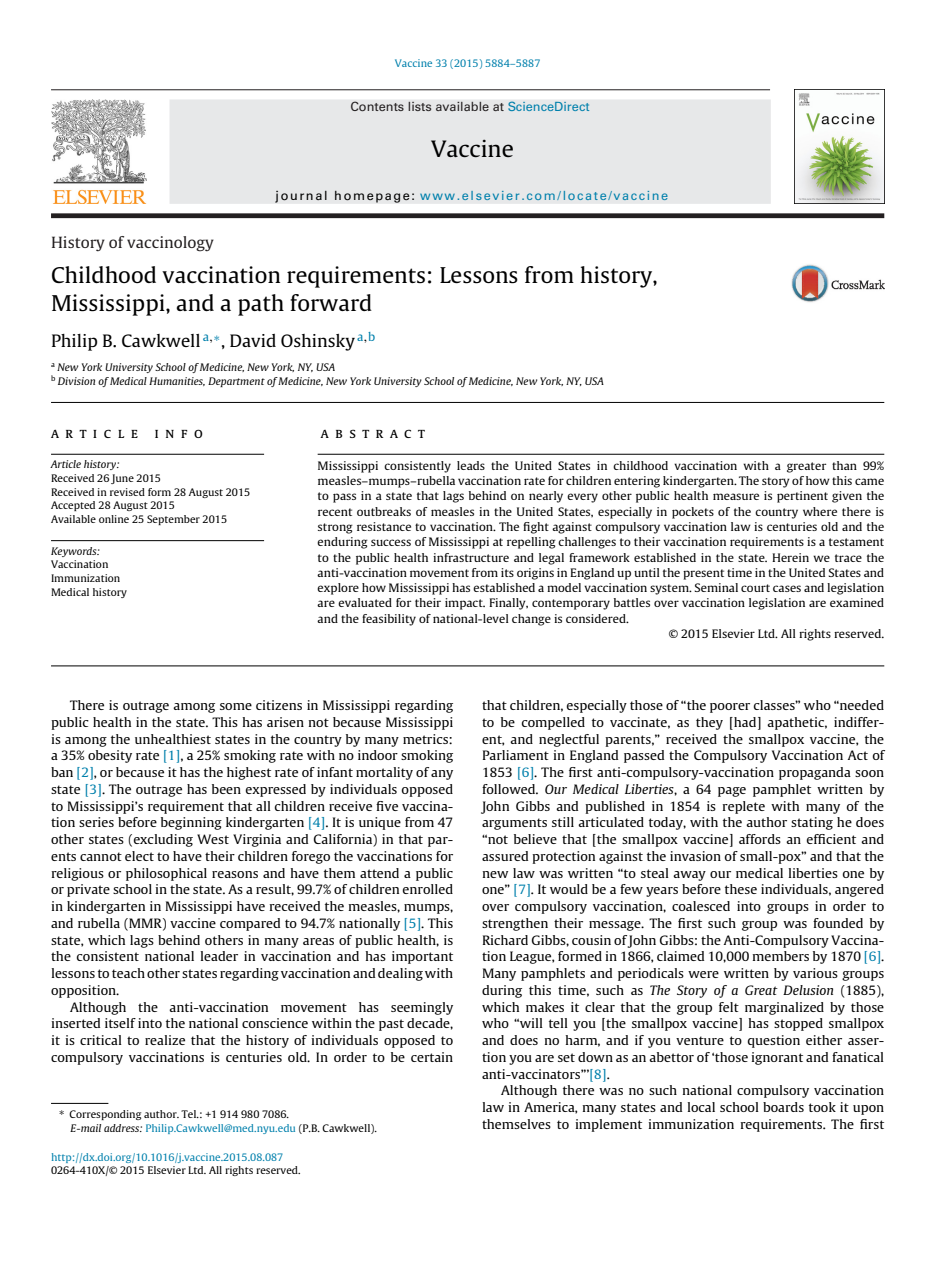  I want to click on forward, so click(331, 302).
